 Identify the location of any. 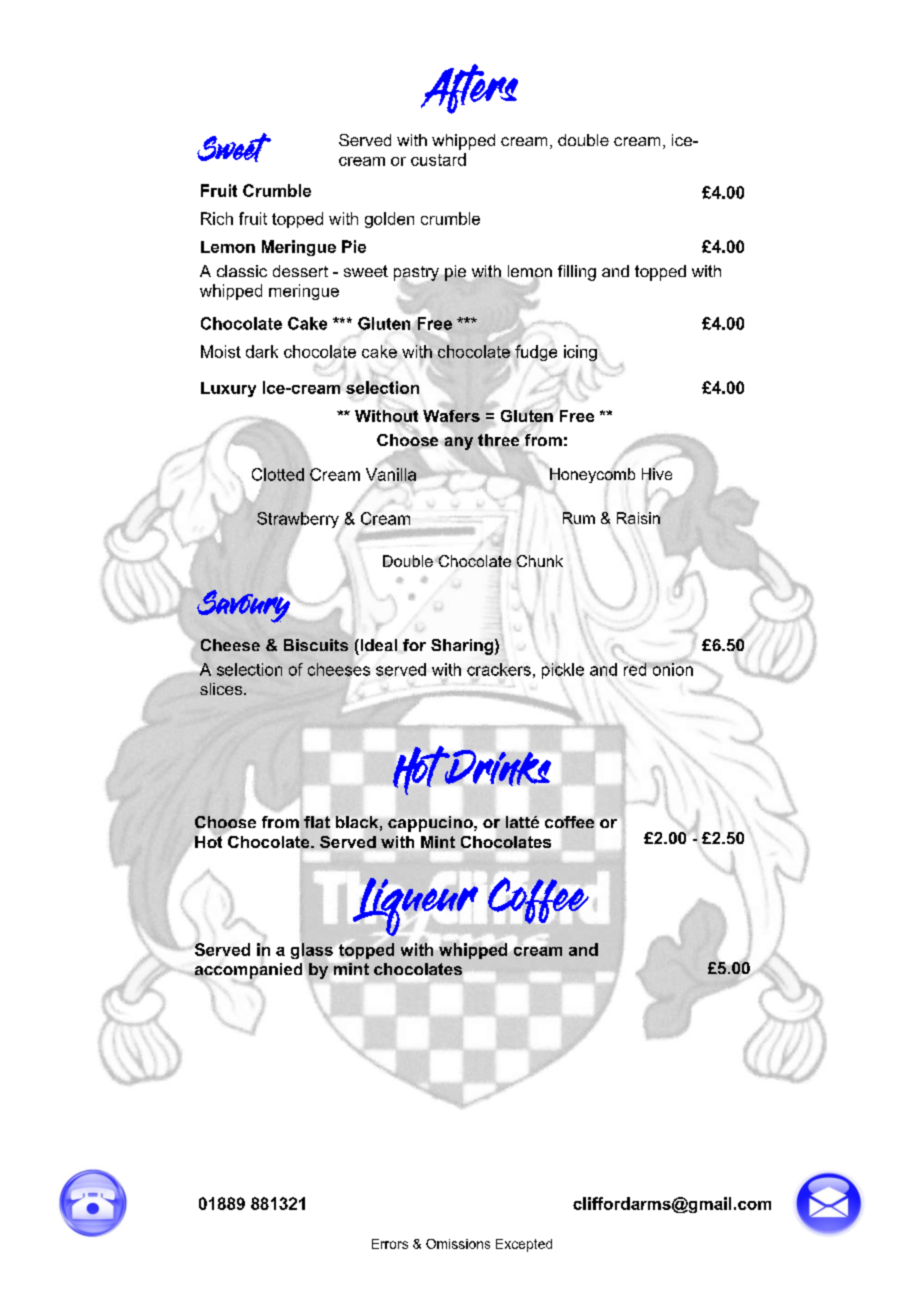
(459, 443).
